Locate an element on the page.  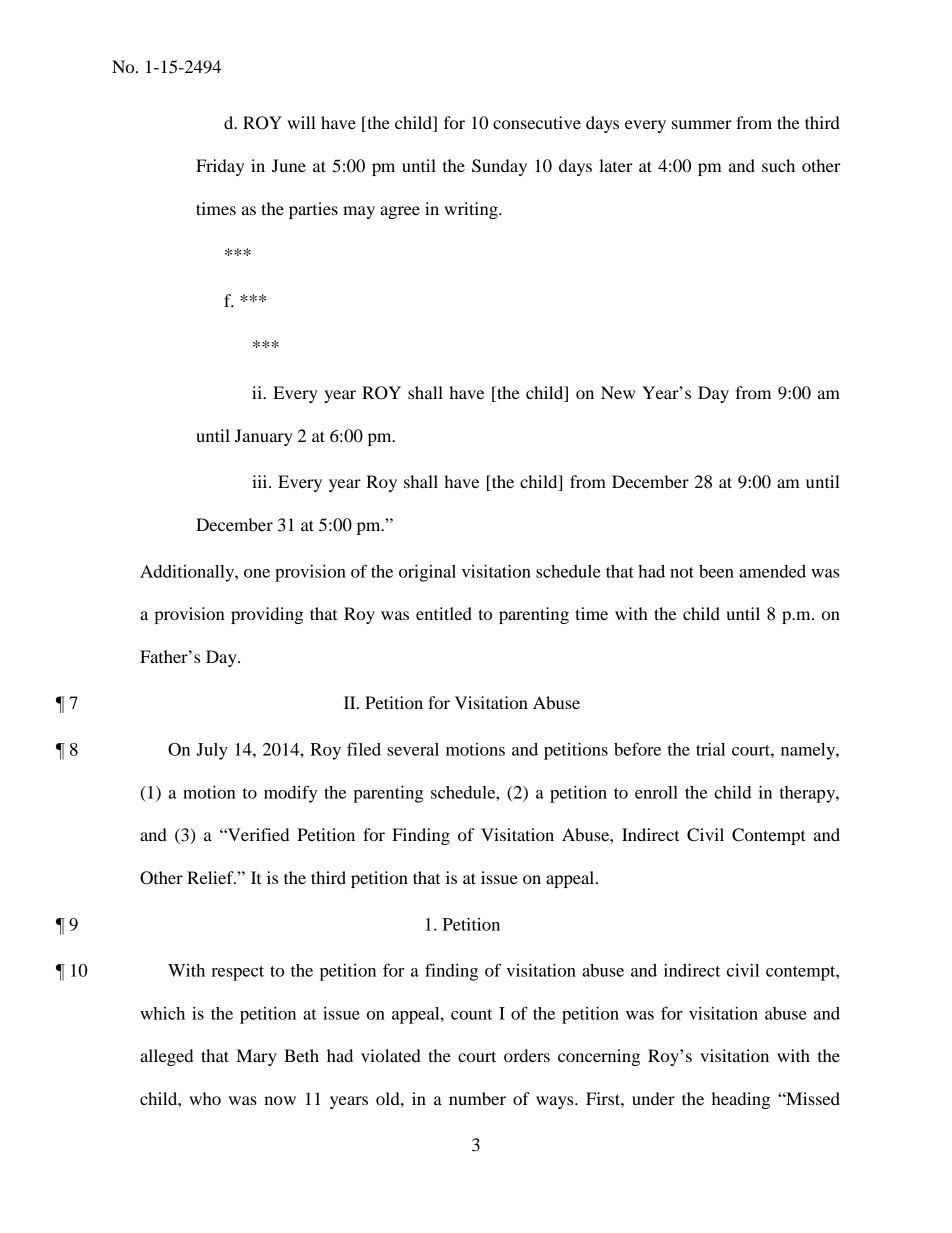
been is located at coordinates (716, 571).
